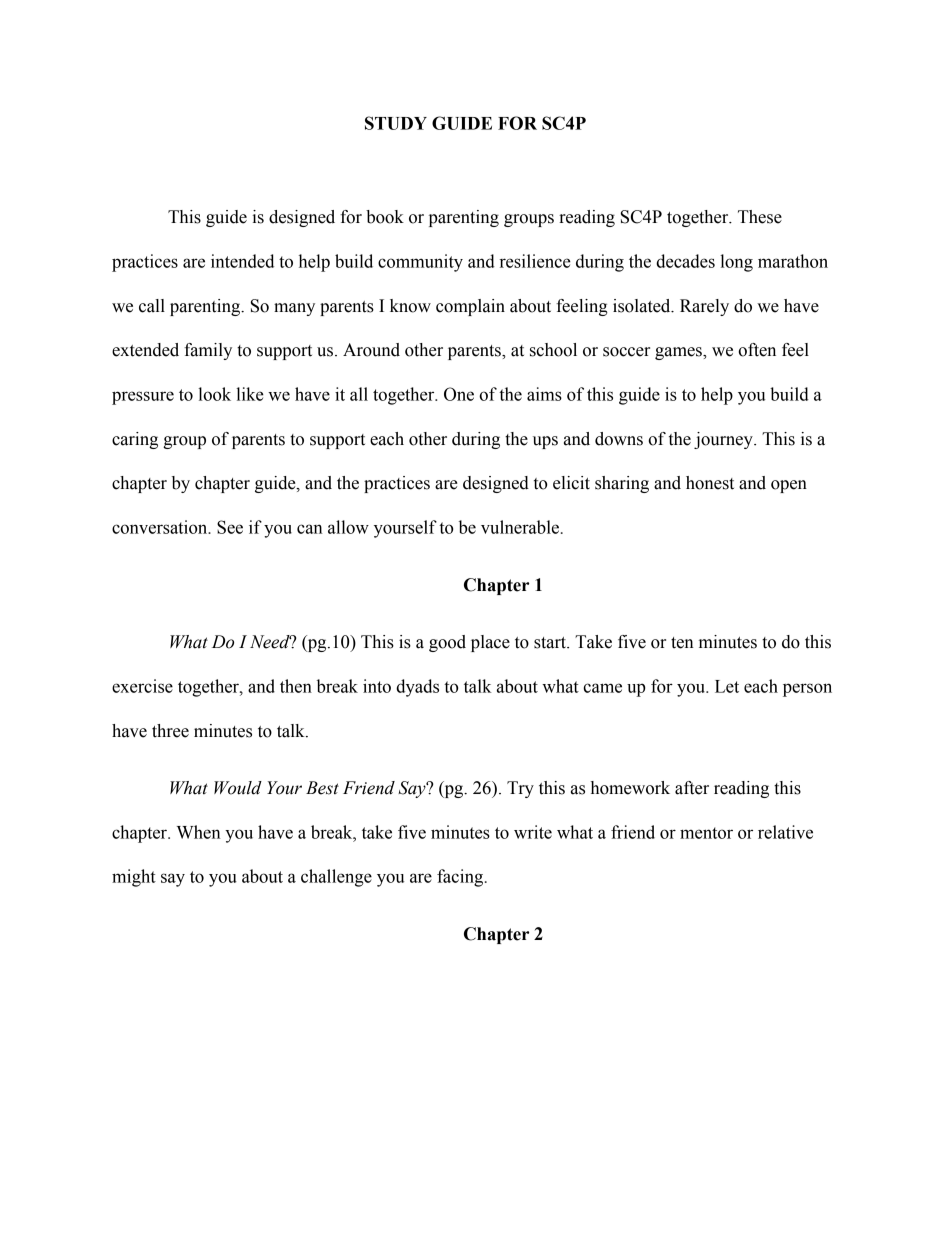 Image resolution: width=952 pixels, height=1233 pixels. I want to click on mentor, so click(706, 833).
